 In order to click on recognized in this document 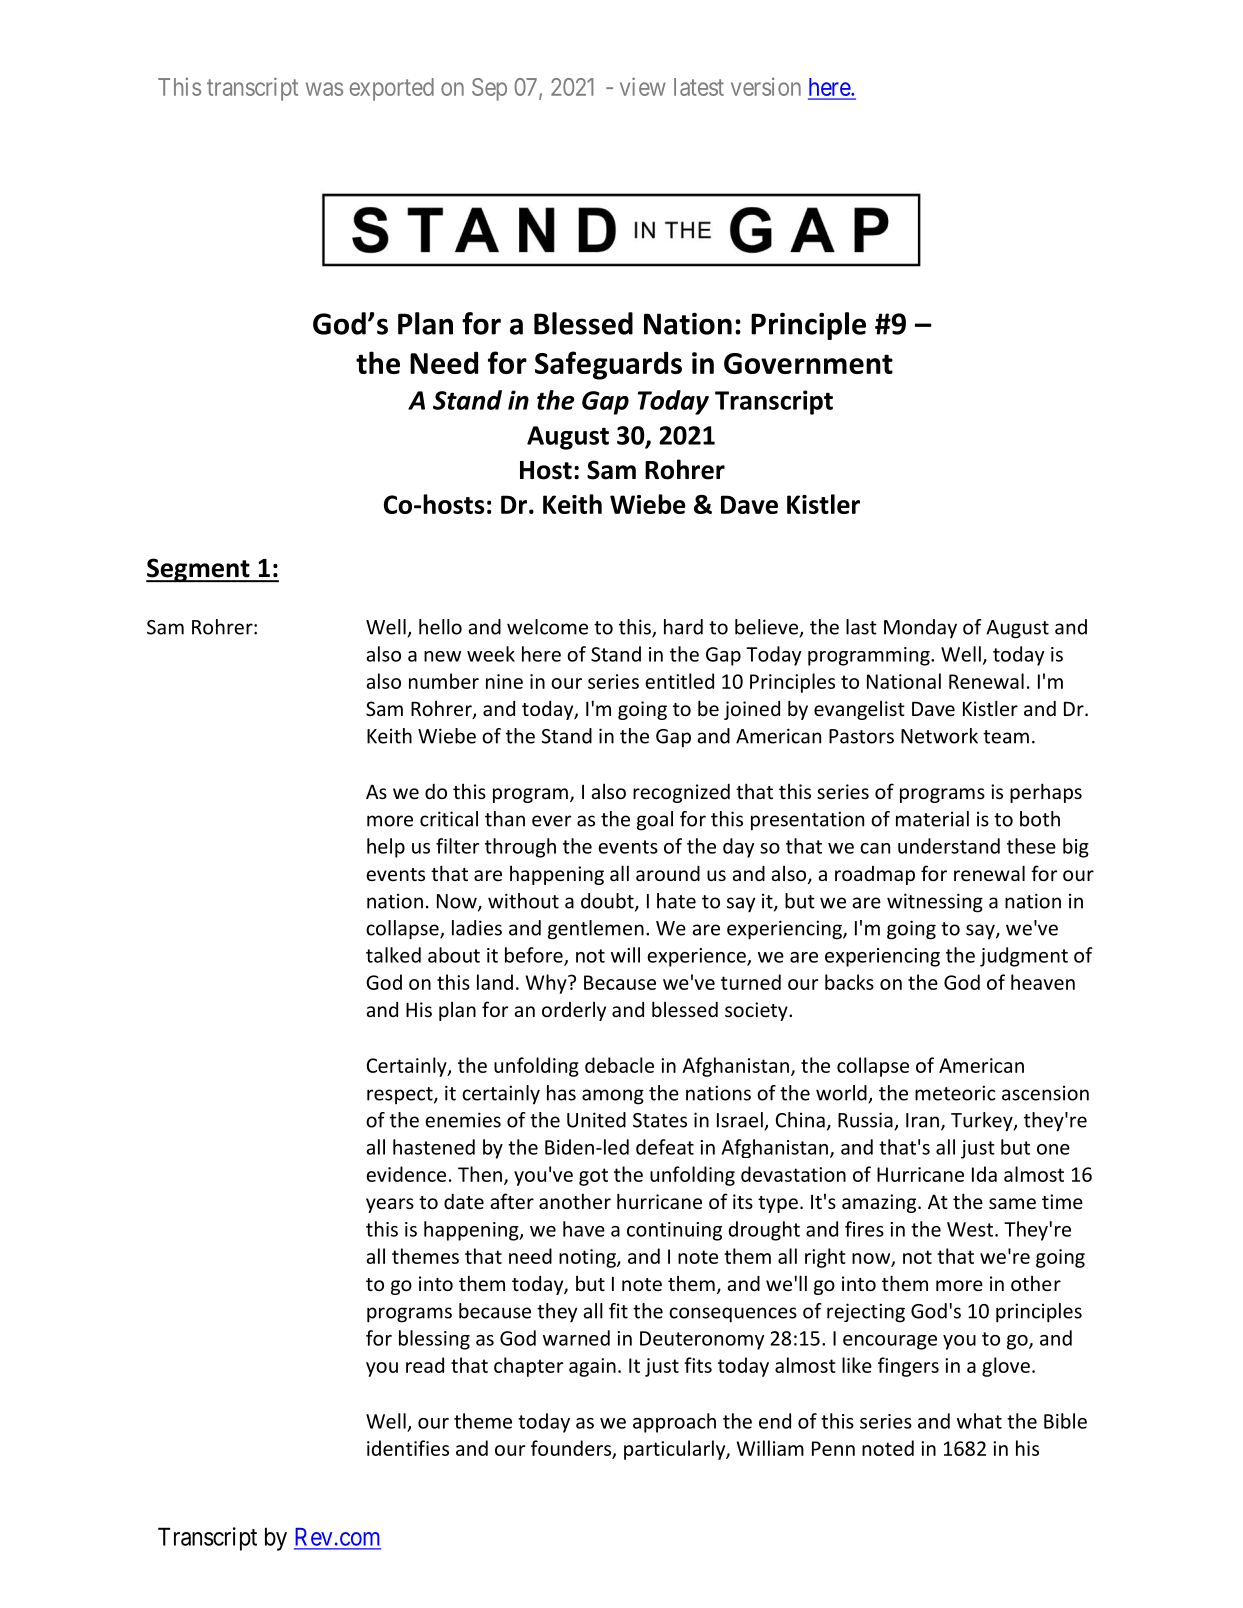, I will do `click(681, 793)`.
